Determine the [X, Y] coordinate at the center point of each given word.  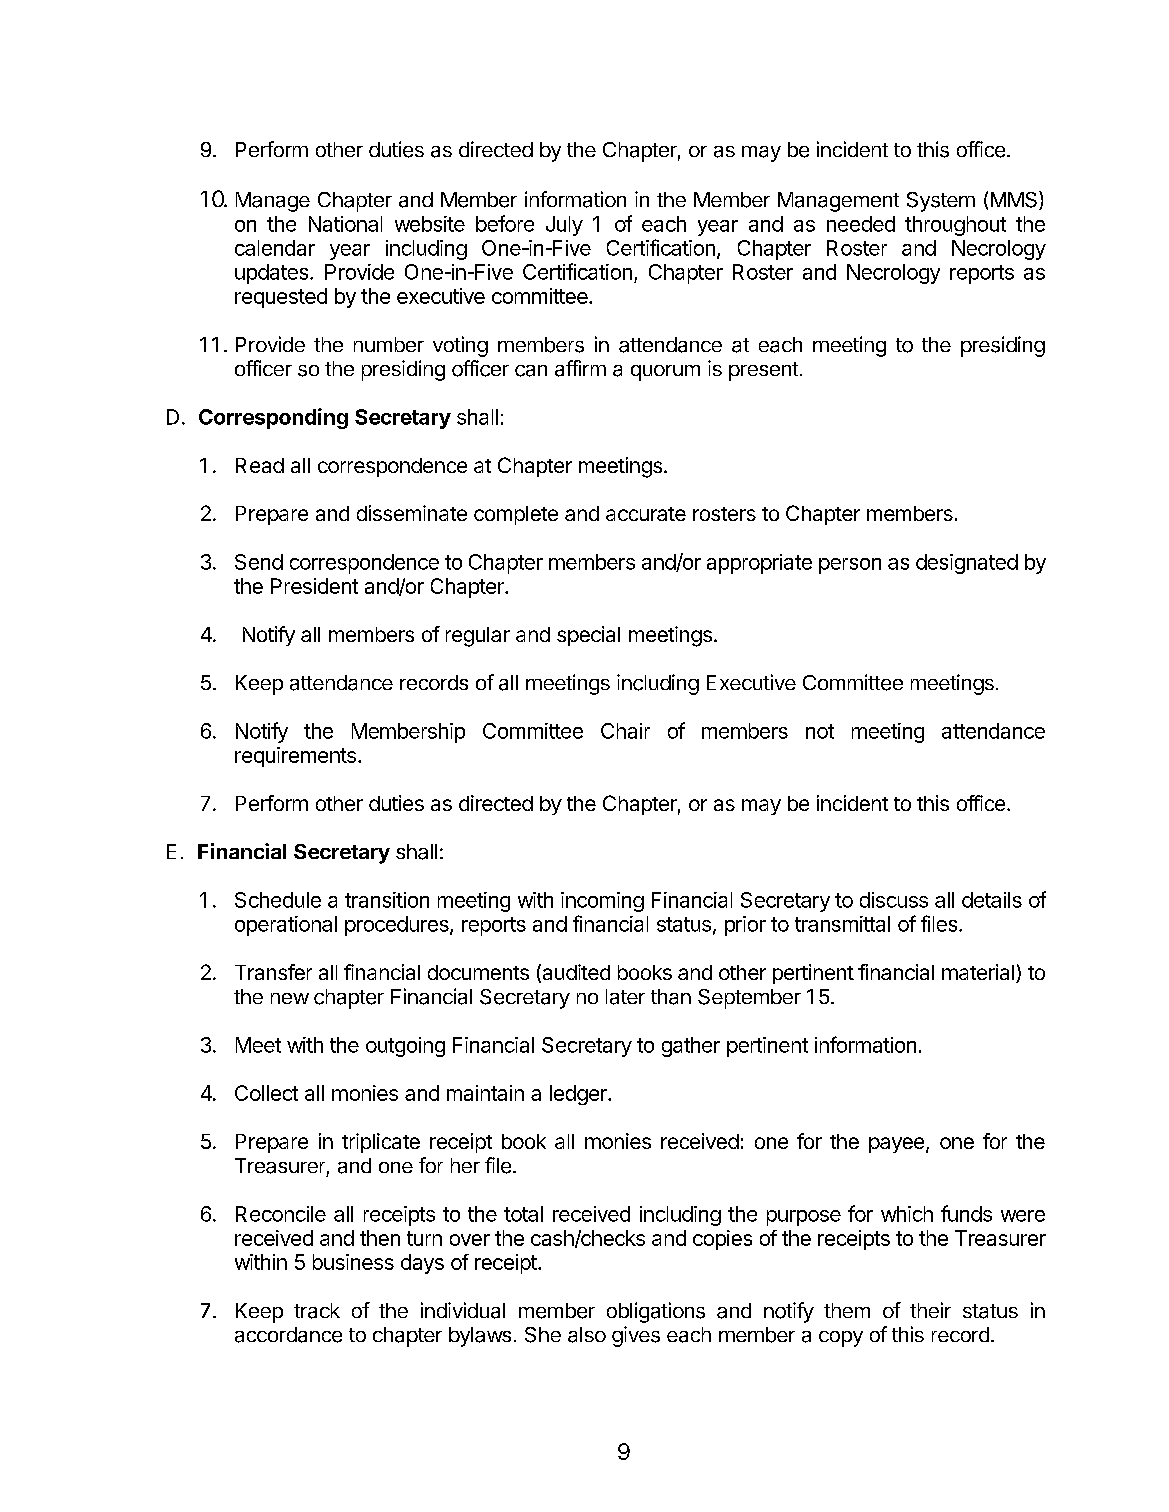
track [317, 1311]
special [588, 636]
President [314, 586]
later [625, 997]
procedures [398, 926]
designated [967, 564]
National [345, 224]
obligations [656, 1312]
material [978, 972]
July [564, 226]
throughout [955, 226]
